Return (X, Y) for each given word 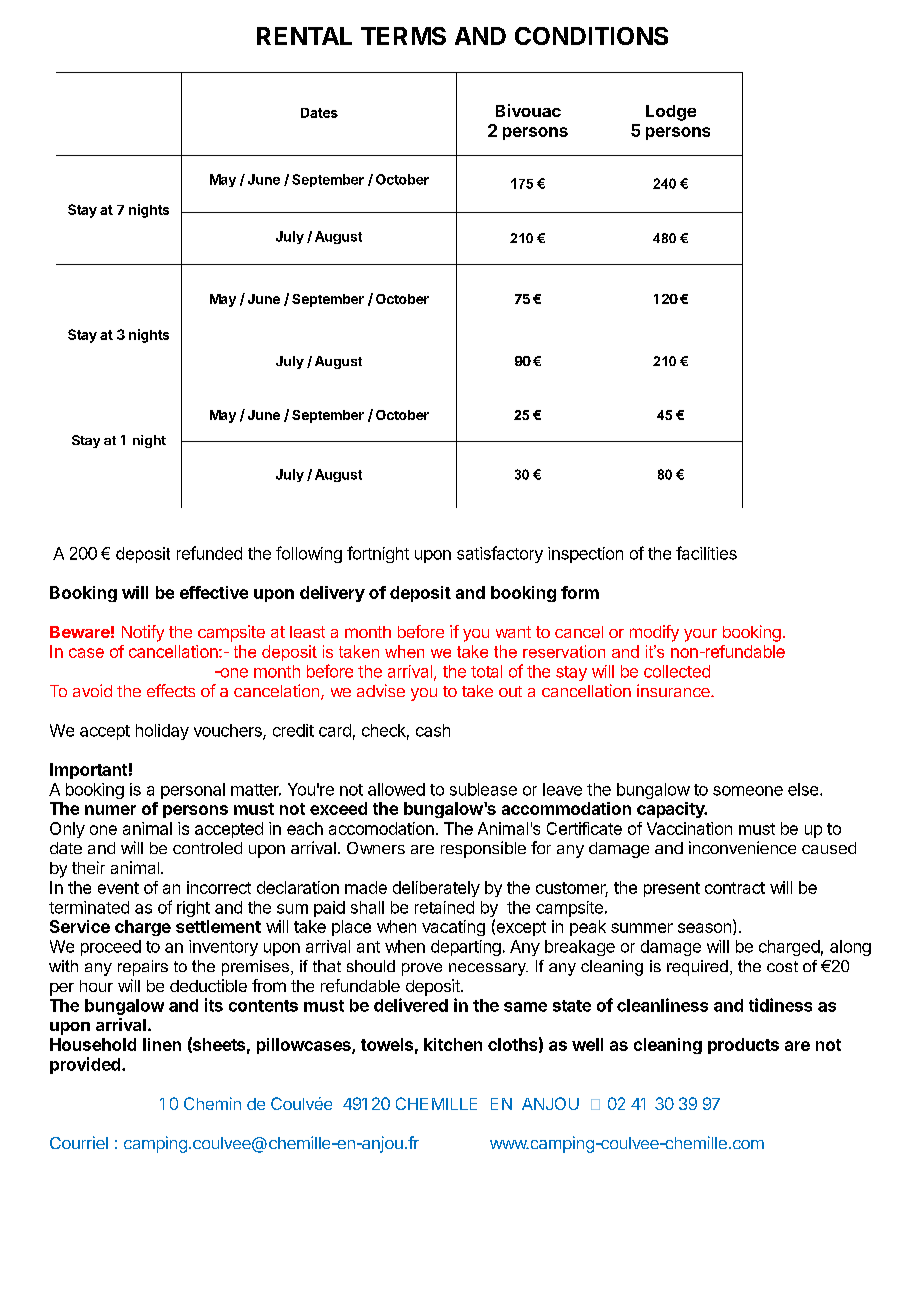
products (743, 1046)
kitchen (453, 1044)
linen (162, 1044)
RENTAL (304, 36)
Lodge (671, 113)
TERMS (403, 36)
